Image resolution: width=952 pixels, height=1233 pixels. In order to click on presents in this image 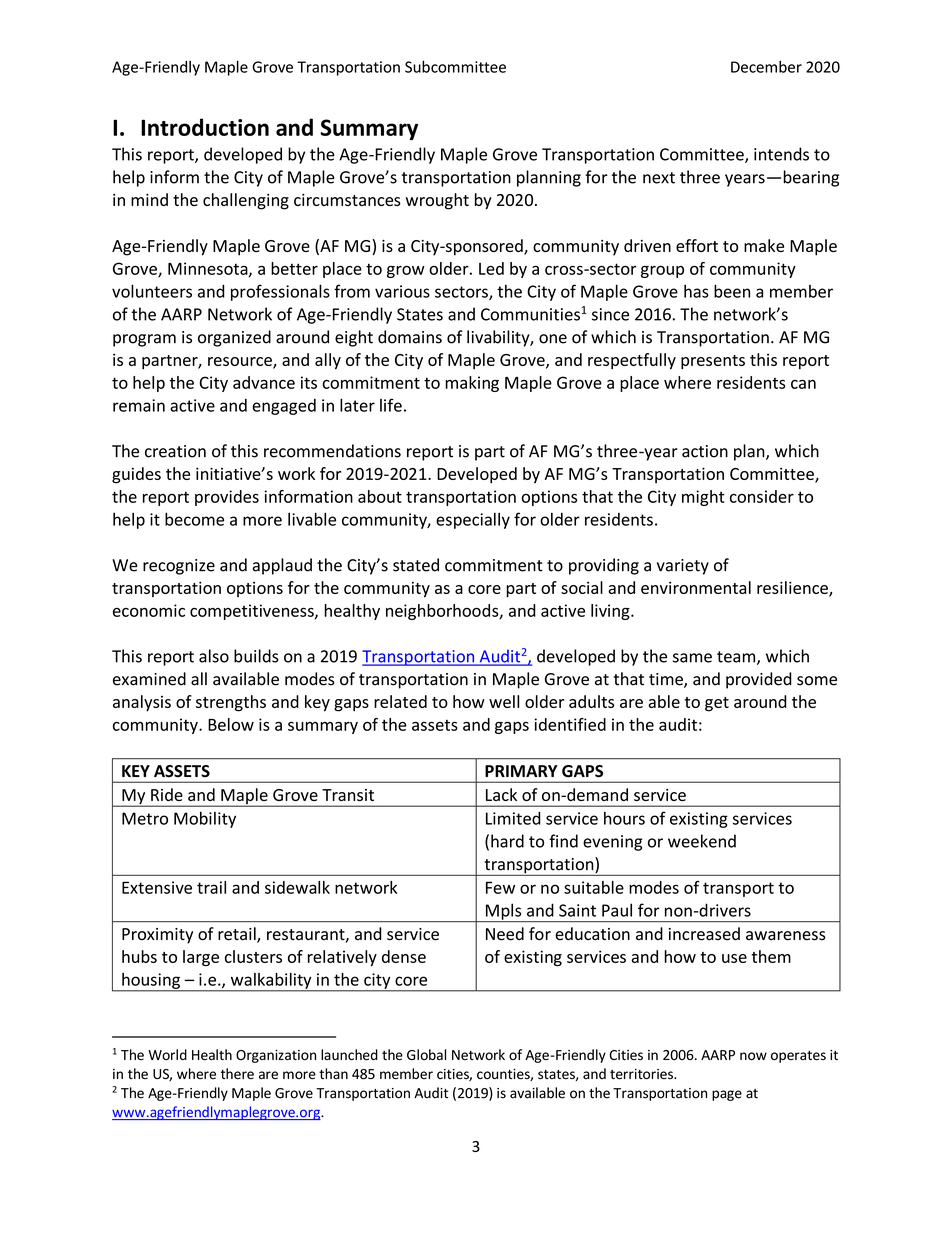, I will do `click(713, 362)`.
